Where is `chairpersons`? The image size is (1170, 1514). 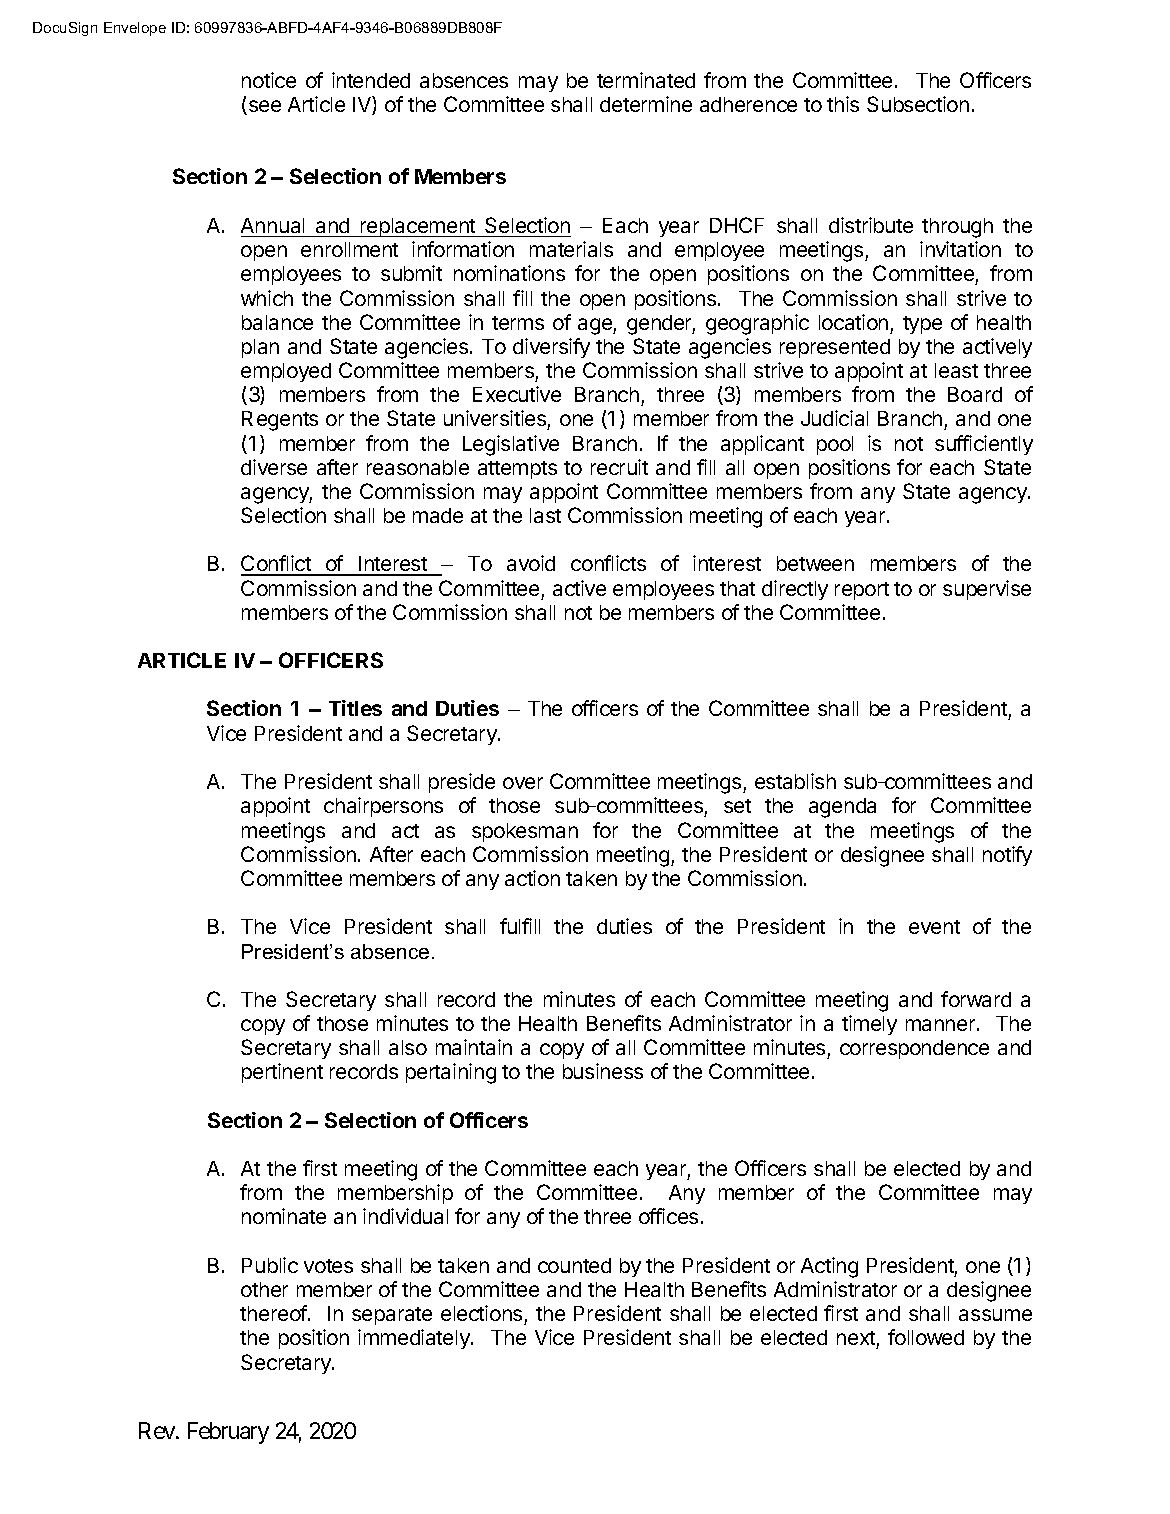
chairpersons is located at coordinates (383, 807).
